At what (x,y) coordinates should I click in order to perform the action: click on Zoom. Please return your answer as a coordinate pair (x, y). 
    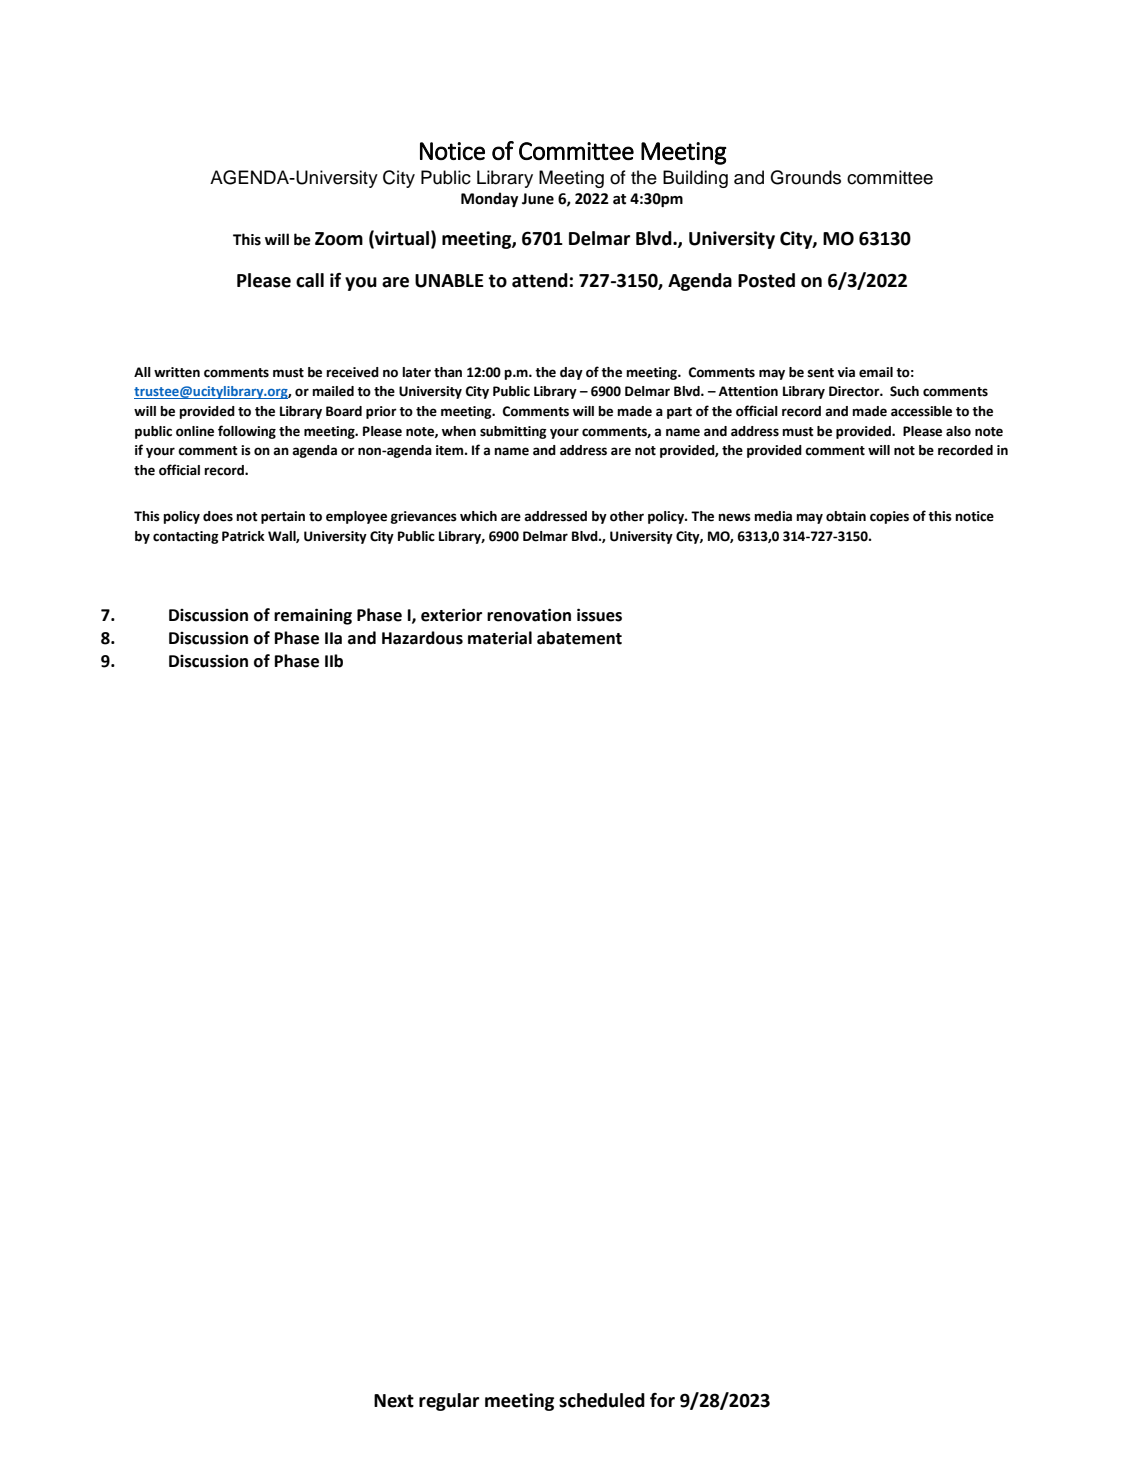
    Looking at the image, I should click on (339, 239).
